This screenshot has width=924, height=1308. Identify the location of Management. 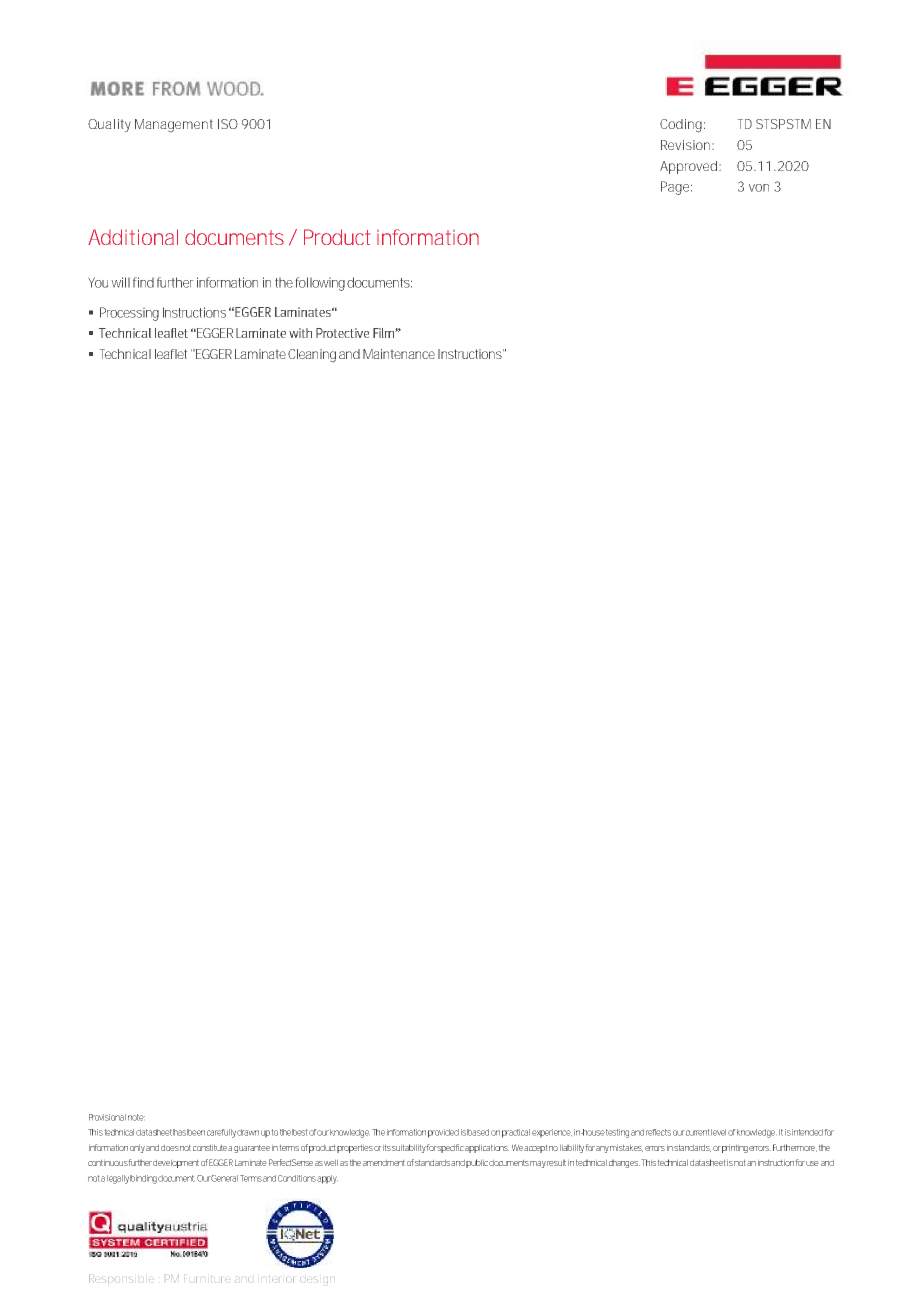
(174, 125).
